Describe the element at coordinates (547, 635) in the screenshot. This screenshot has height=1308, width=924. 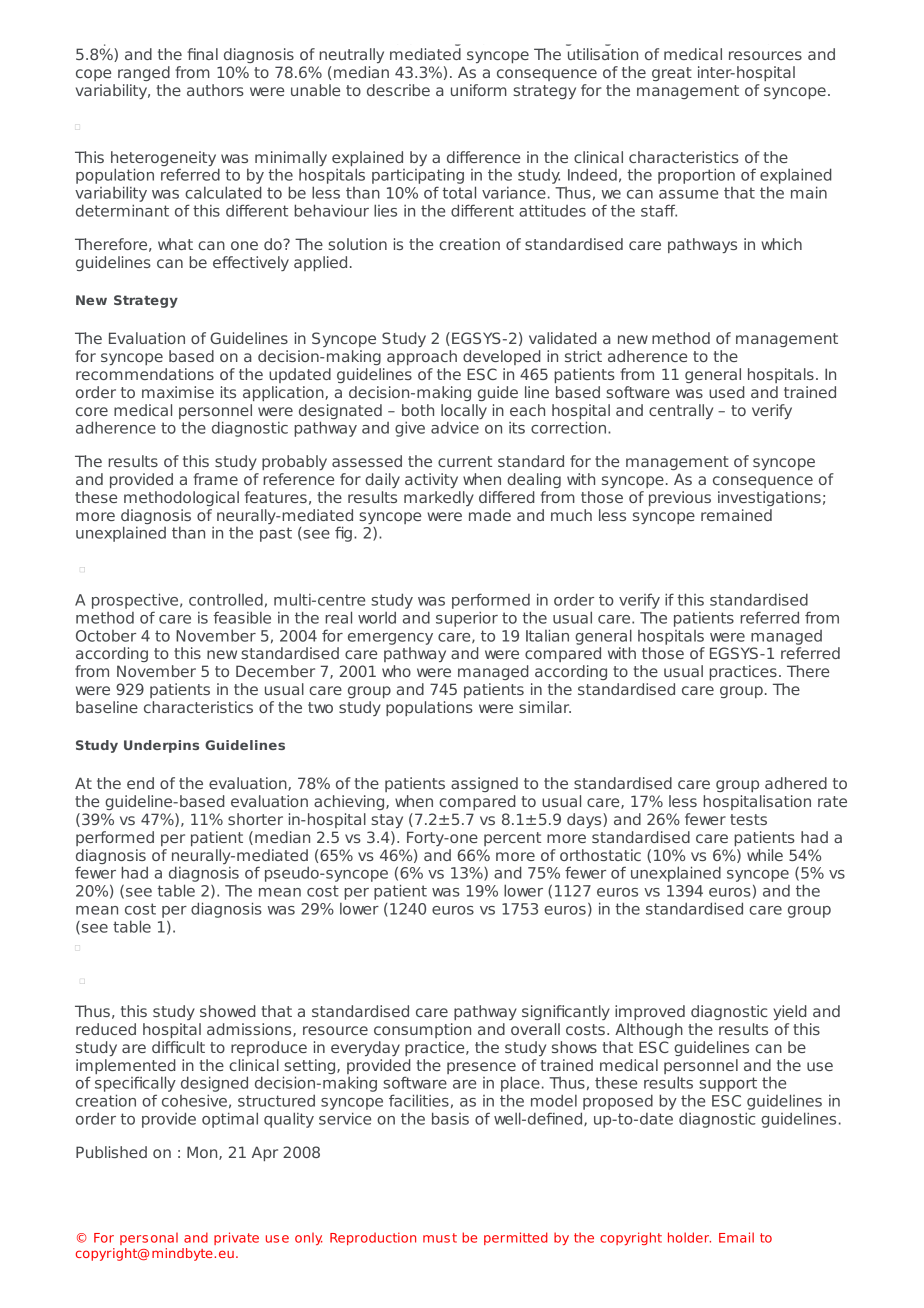
I see `Italian` at that location.
